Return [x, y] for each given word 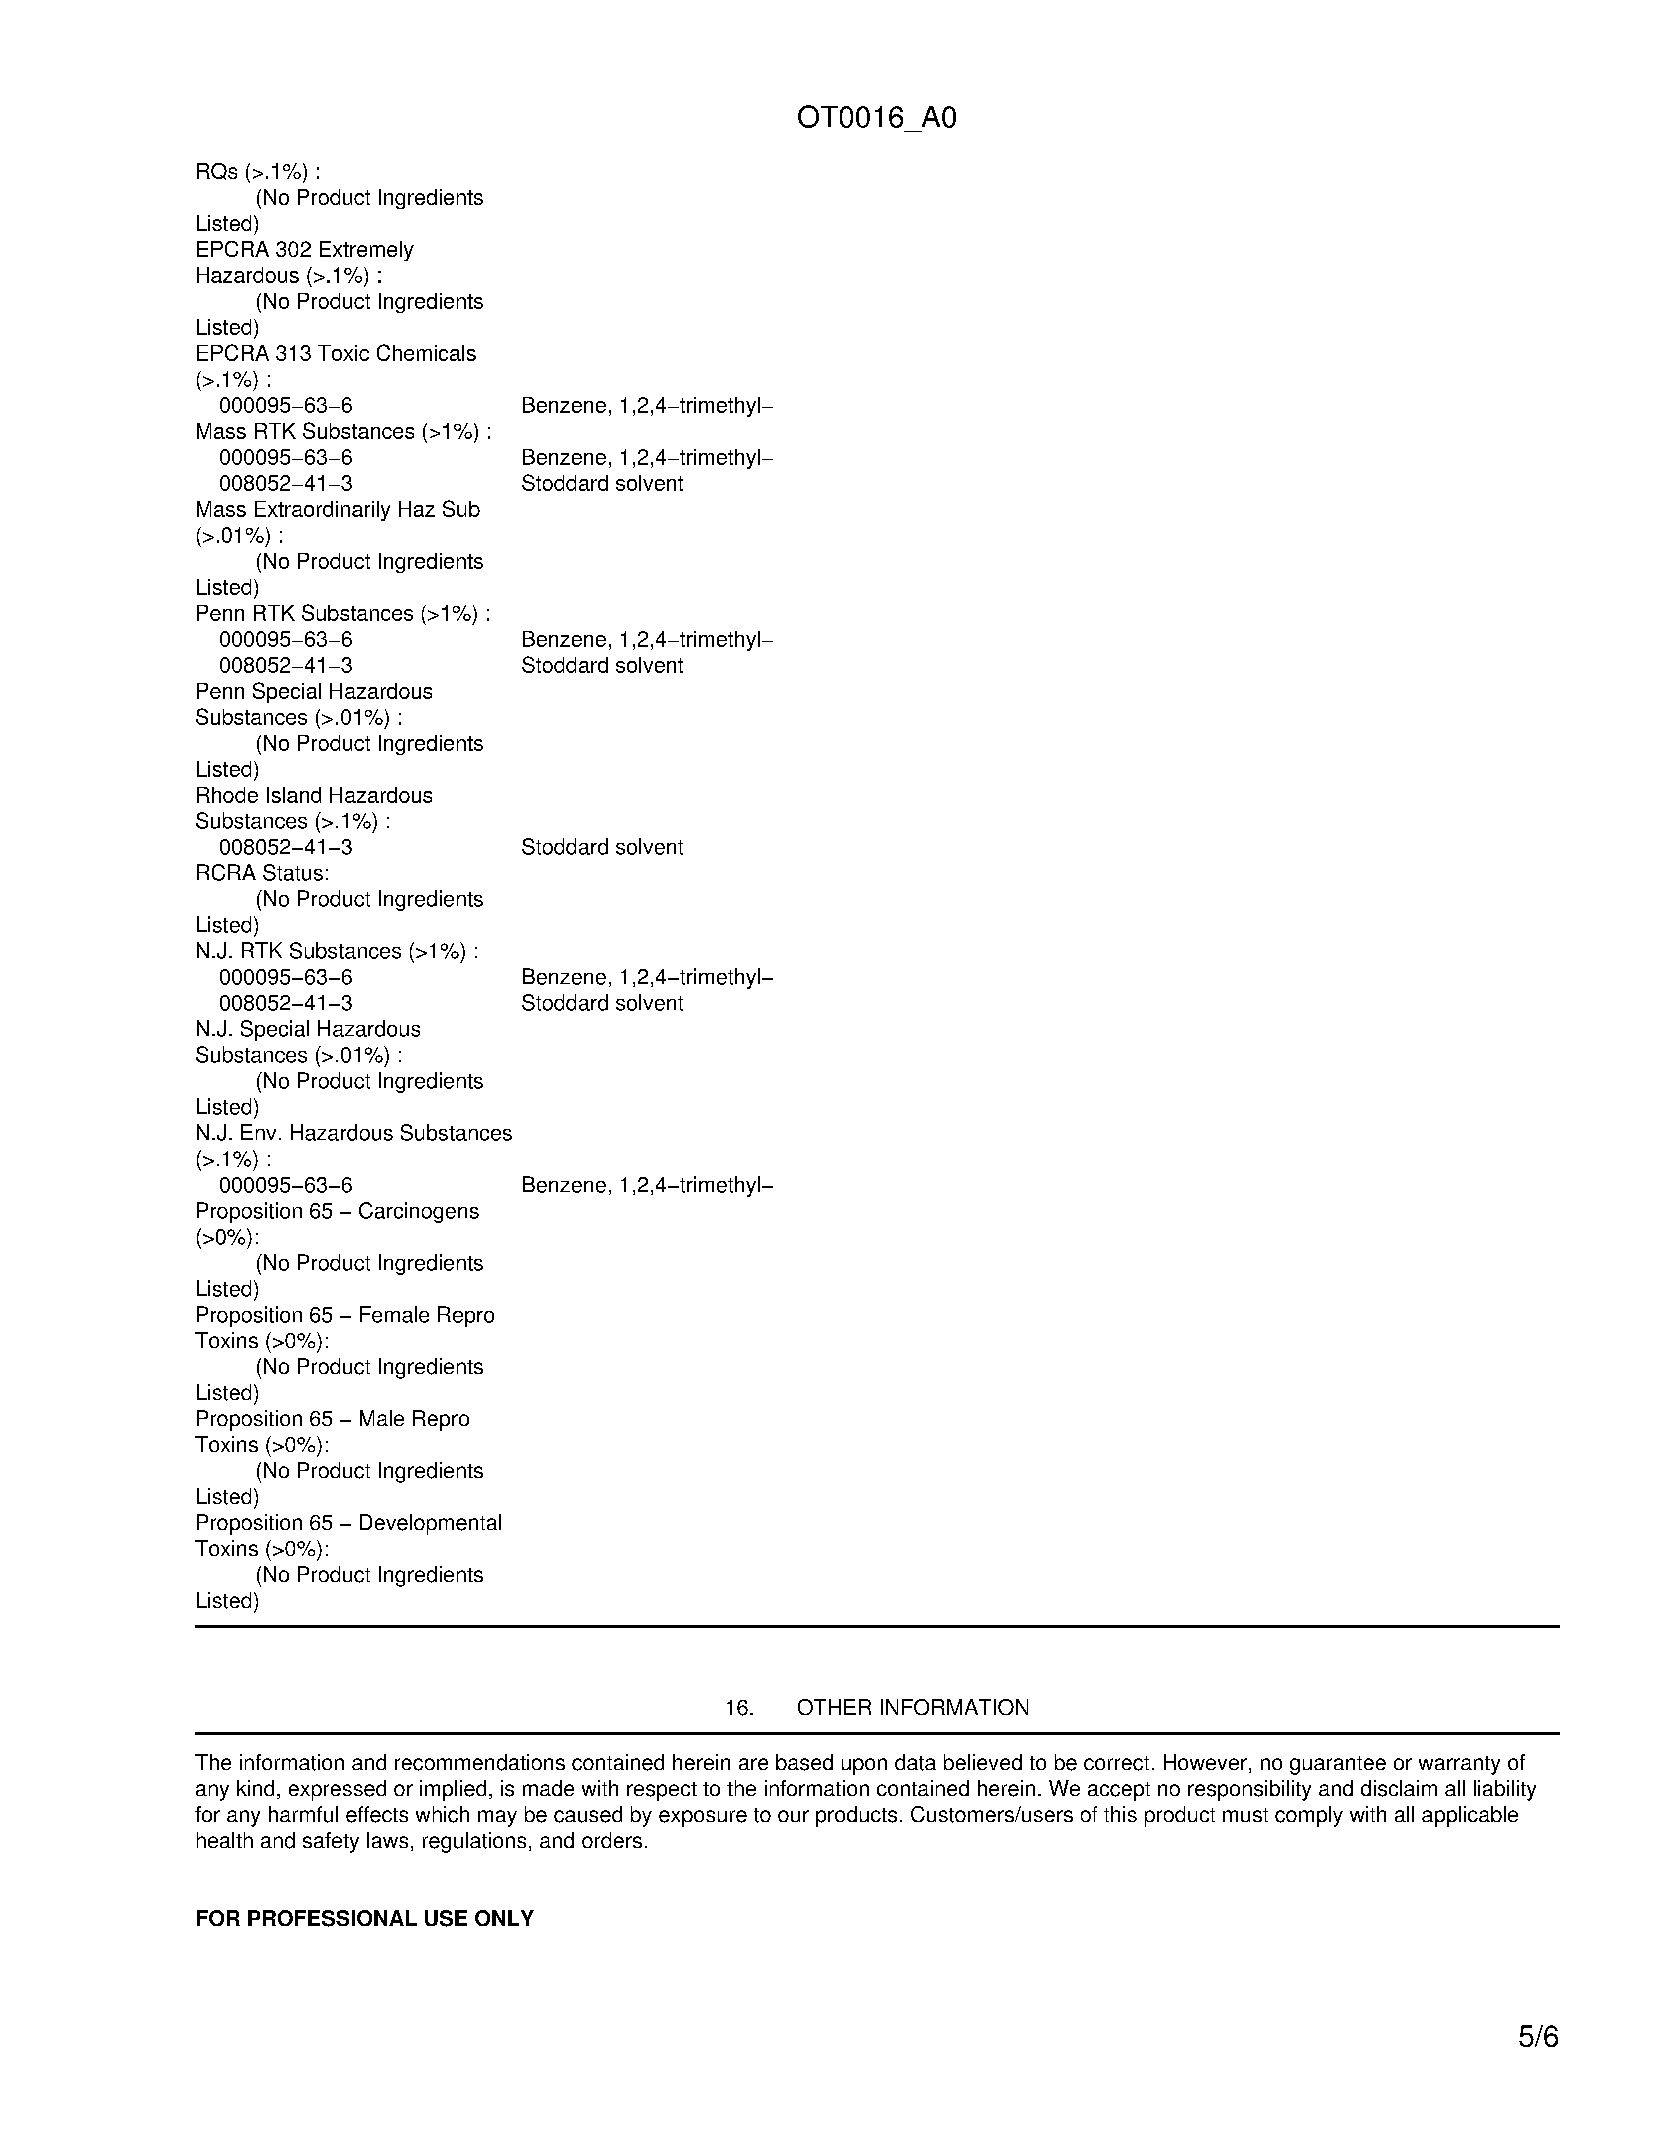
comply [1309, 1816]
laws [387, 1840]
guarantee [1338, 1765]
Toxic [343, 353]
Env [258, 1132]
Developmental [430, 1524]
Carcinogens [419, 1212]
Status [293, 872]
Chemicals [426, 352]
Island [294, 795]
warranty [1459, 1765]
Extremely [367, 251]
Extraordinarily [322, 511]
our [793, 1816]
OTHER [834, 1707]
